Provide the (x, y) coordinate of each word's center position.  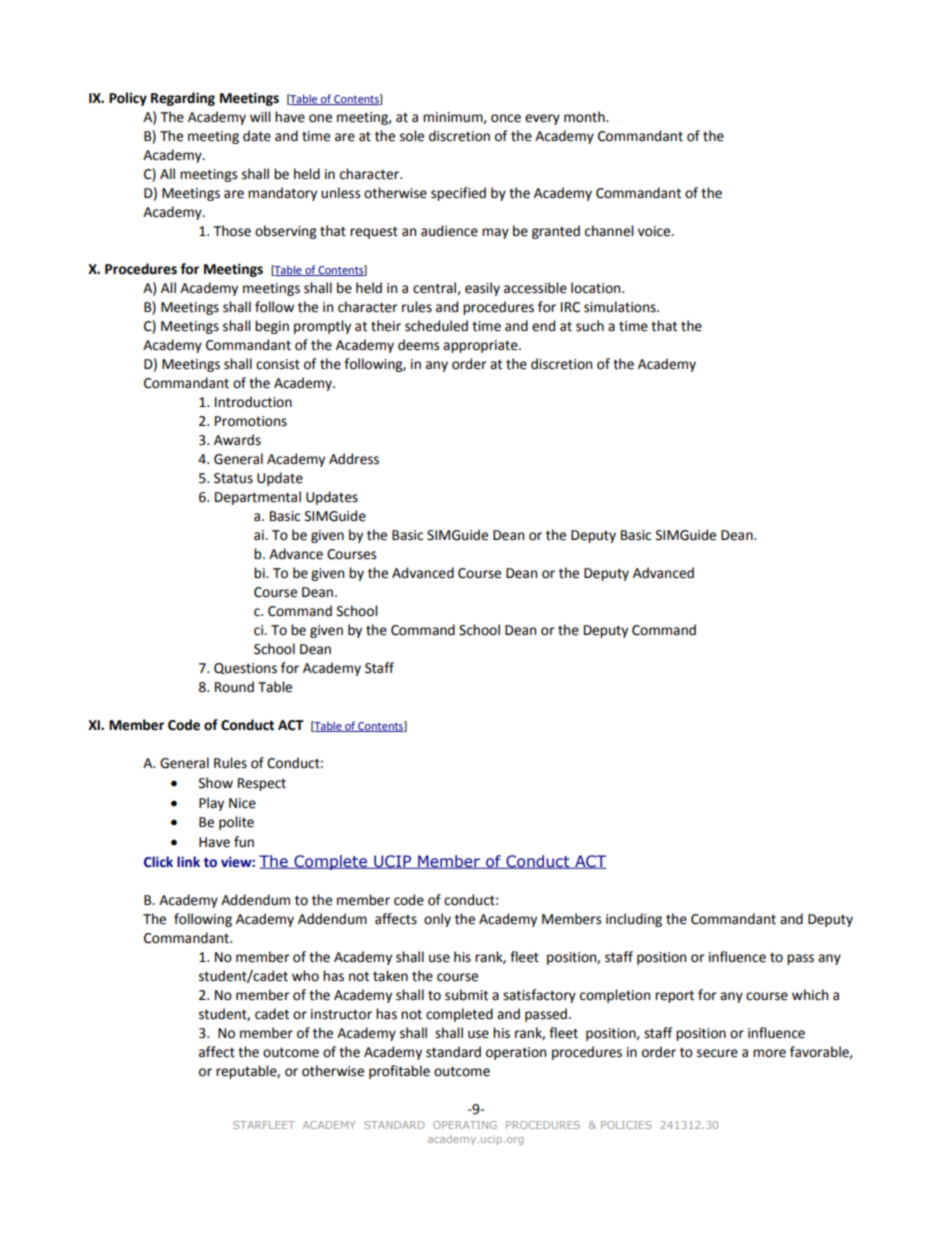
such (590, 326)
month (585, 117)
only (437, 920)
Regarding (183, 99)
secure (717, 1053)
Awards (237, 440)
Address (354, 459)
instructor (341, 1014)
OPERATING (465, 1125)
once (506, 118)
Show (216, 783)
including (634, 920)
